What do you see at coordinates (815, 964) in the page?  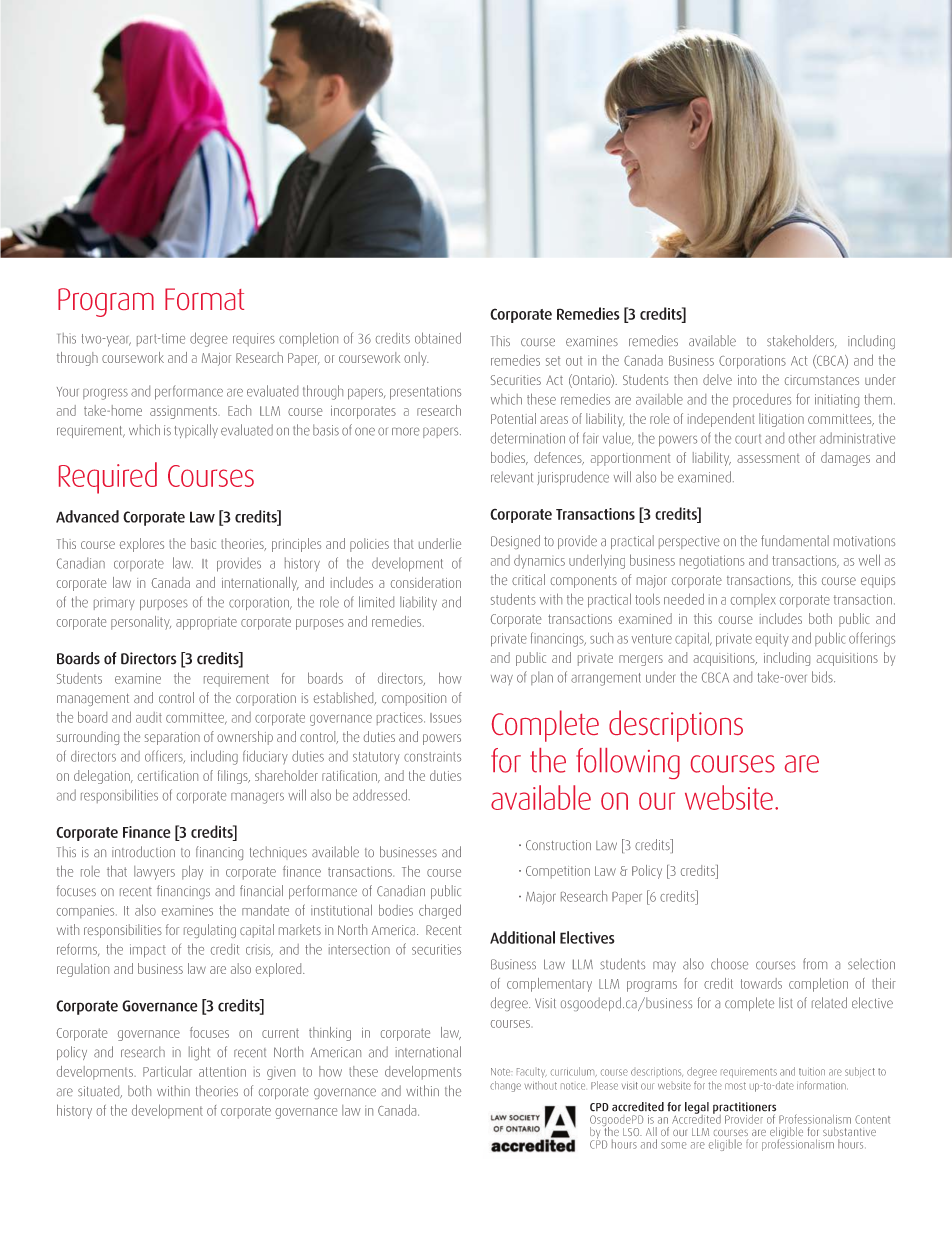 I see `from` at bounding box center [815, 964].
